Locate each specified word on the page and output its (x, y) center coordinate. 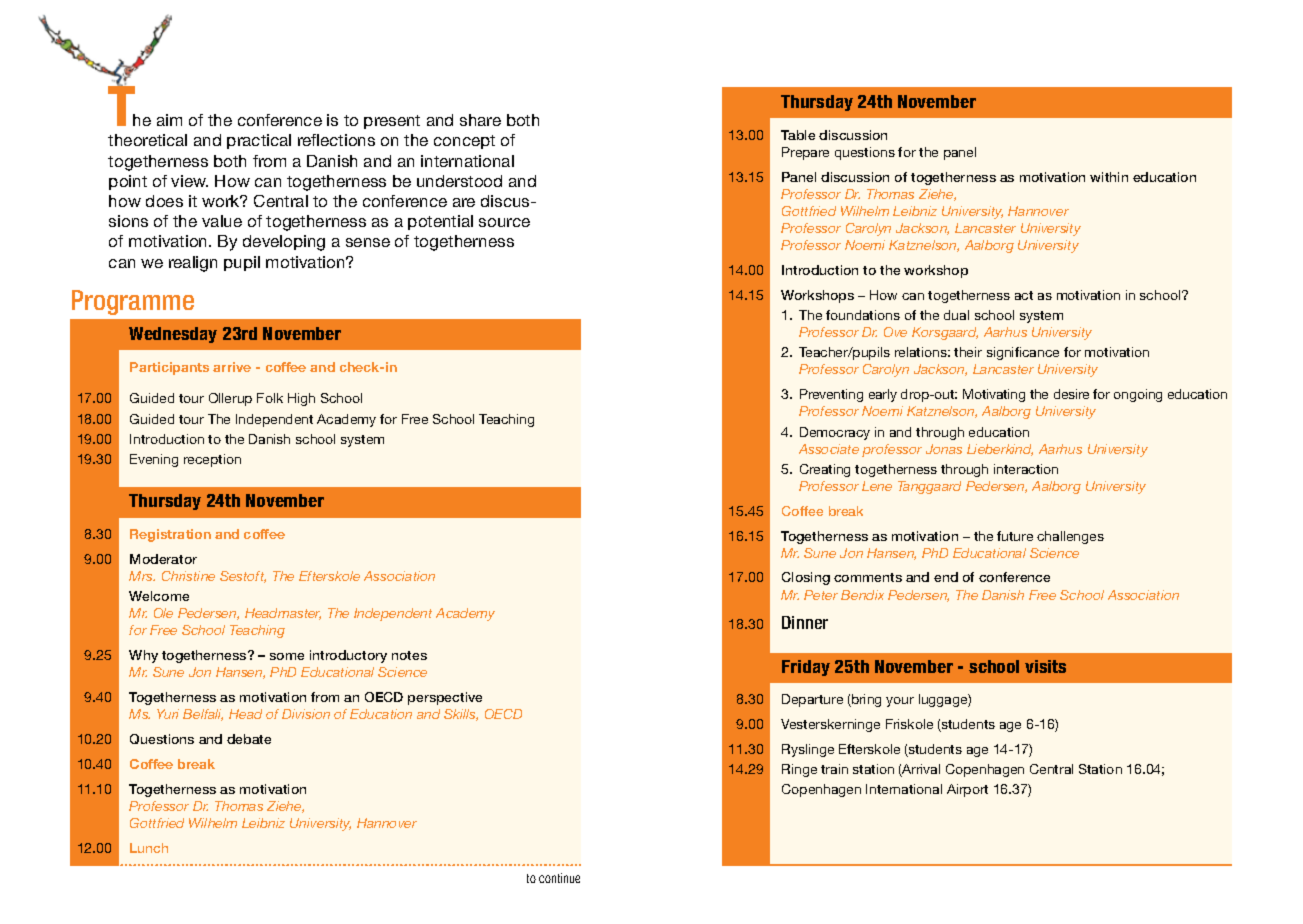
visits (1045, 666)
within (1109, 177)
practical (259, 141)
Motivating (994, 395)
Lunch (149, 848)
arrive (232, 367)
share (480, 120)
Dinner (805, 622)
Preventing (831, 395)
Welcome (159, 596)
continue (559, 878)
